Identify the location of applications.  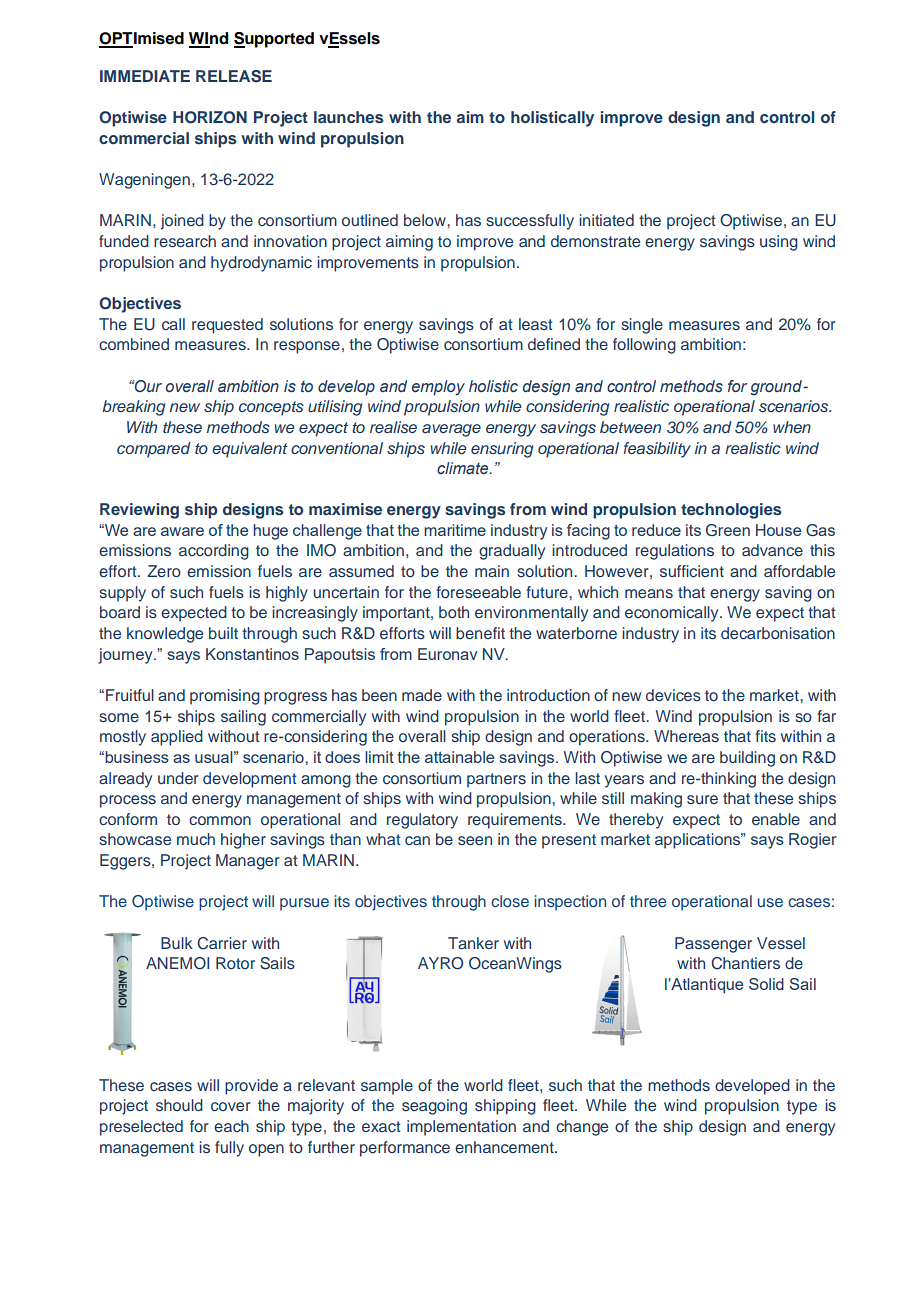
(699, 841).
